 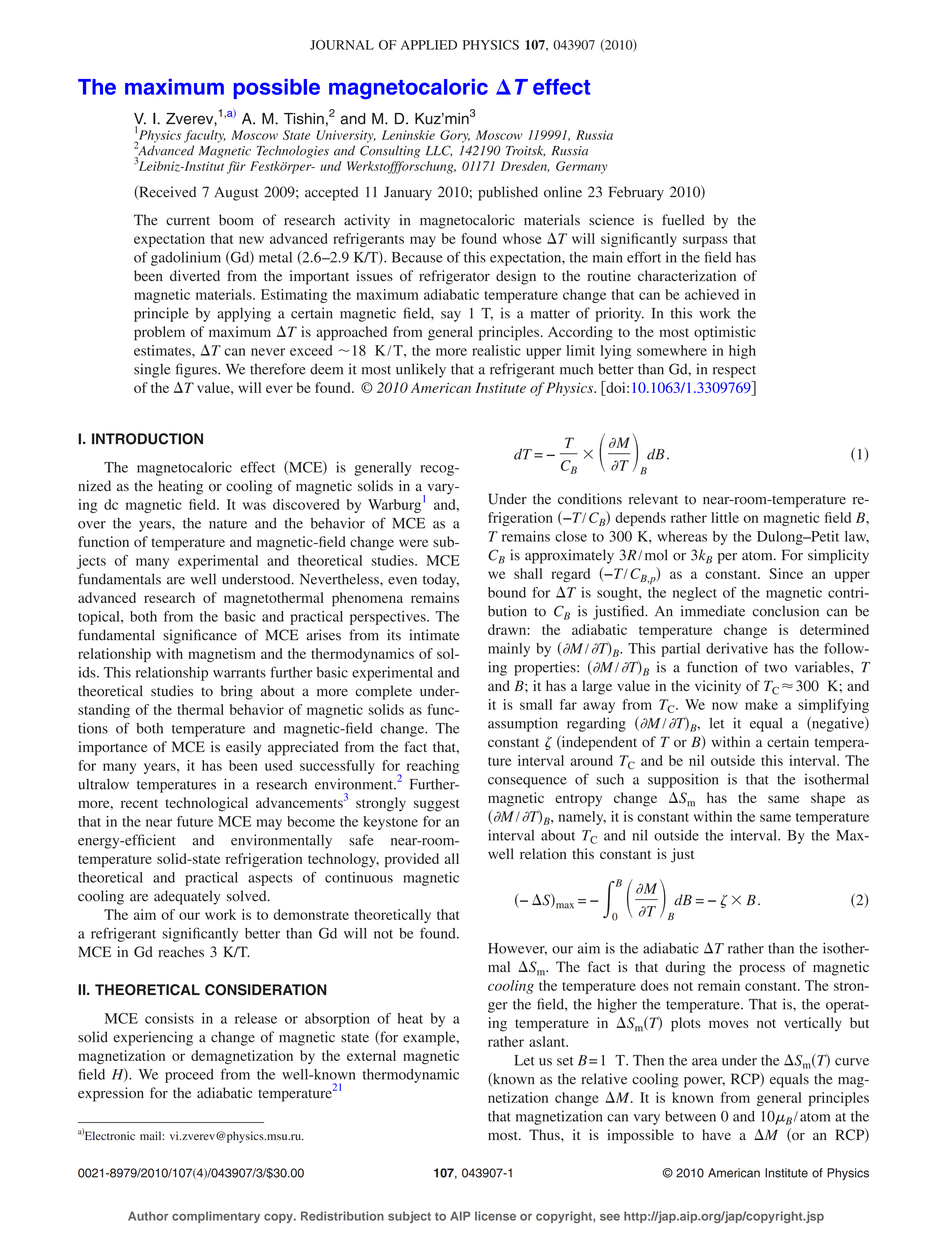 I want to click on make, so click(x=761, y=704).
